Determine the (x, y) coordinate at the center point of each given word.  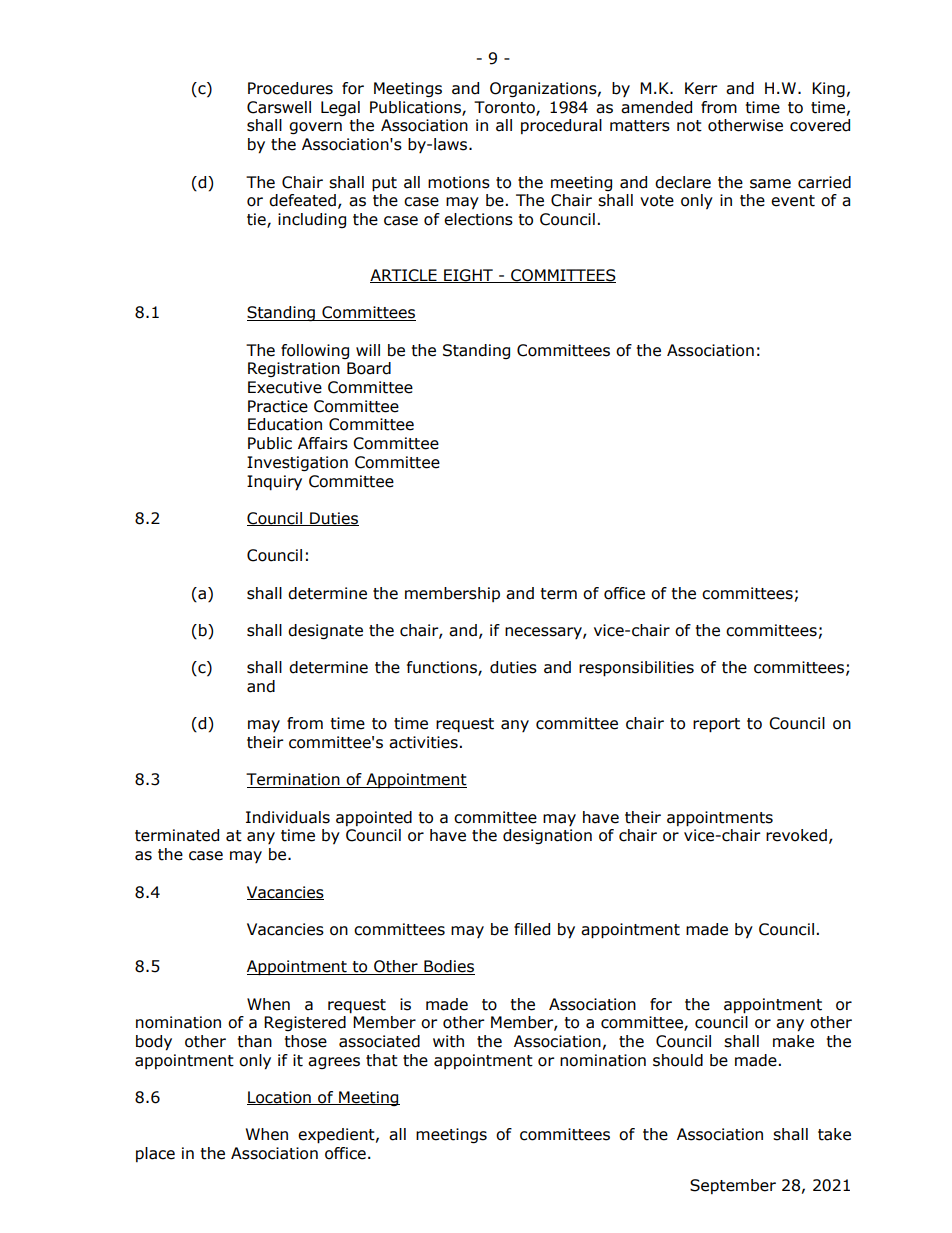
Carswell (279, 107)
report (716, 725)
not (689, 126)
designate (325, 631)
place (155, 1154)
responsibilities (636, 669)
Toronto (505, 108)
